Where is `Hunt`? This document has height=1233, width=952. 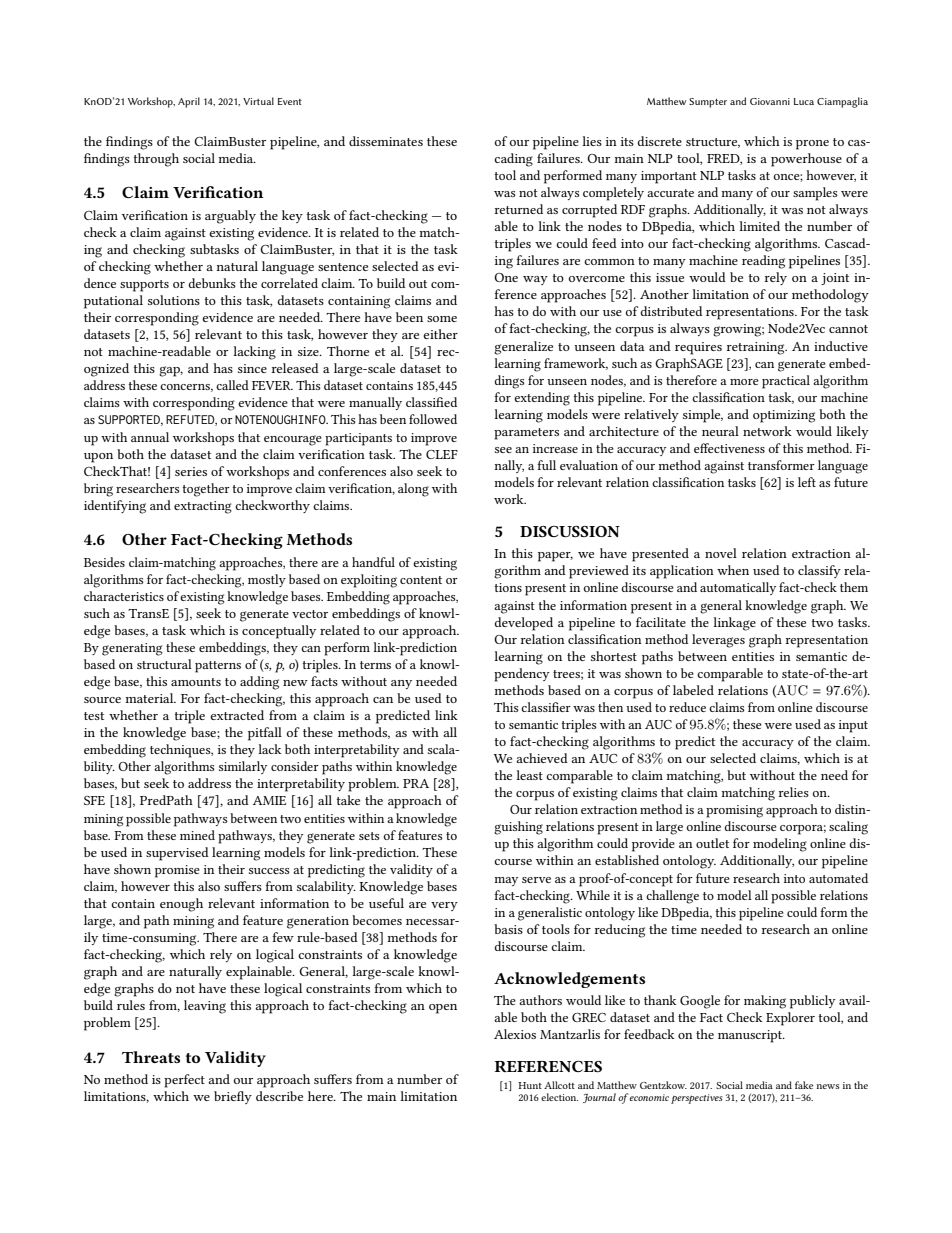 Hunt is located at coordinates (530, 1085).
